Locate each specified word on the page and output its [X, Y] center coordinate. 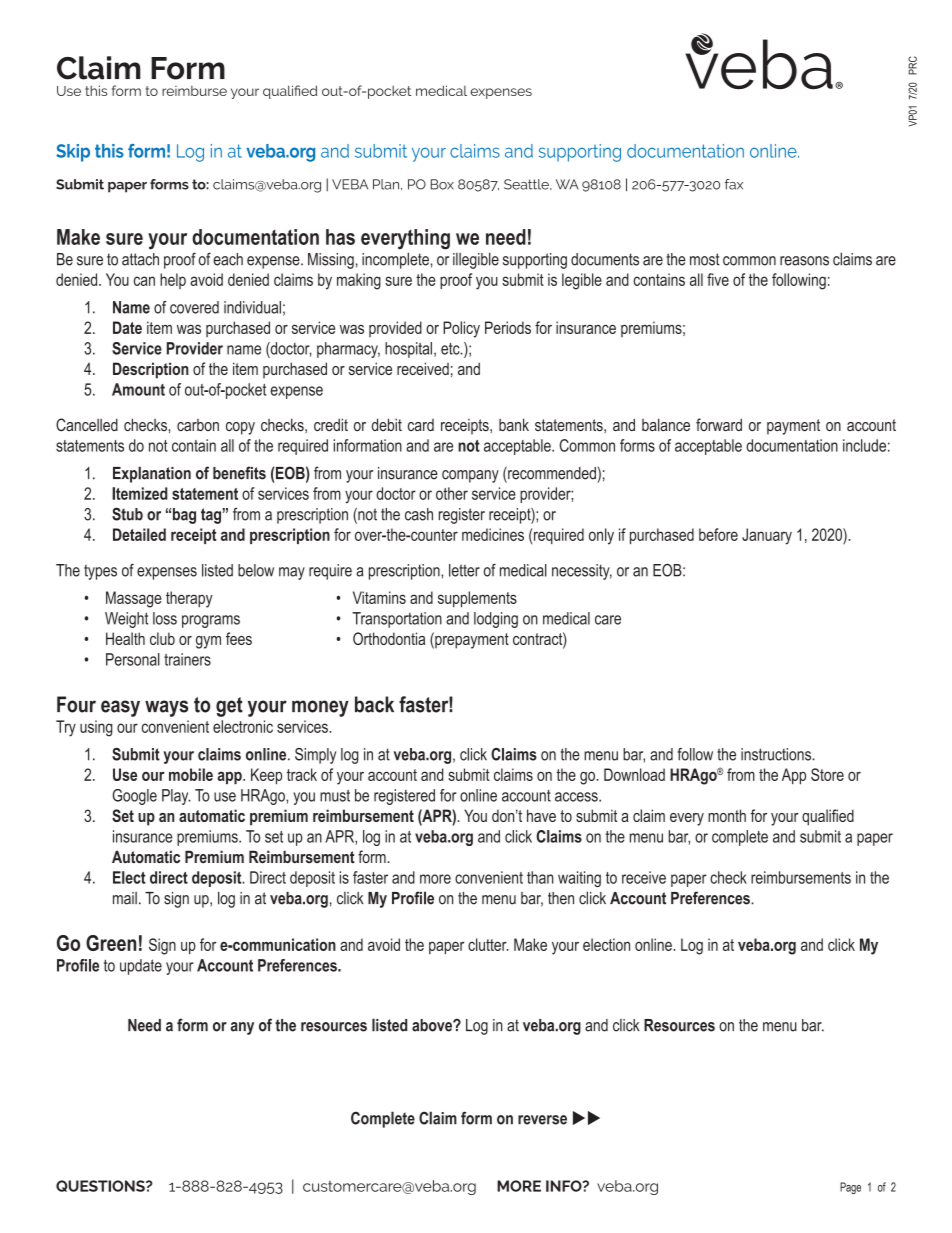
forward [719, 424]
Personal [133, 659]
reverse [542, 1120]
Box [442, 184]
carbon [198, 425]
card [421, 425]
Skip [73, 153]
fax [734, 184]
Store [827, 774]
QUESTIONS [101, 1186]
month [727, 815]
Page [850, 1188]
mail [125, 898]
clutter [488, 944]
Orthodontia [389, 638]
